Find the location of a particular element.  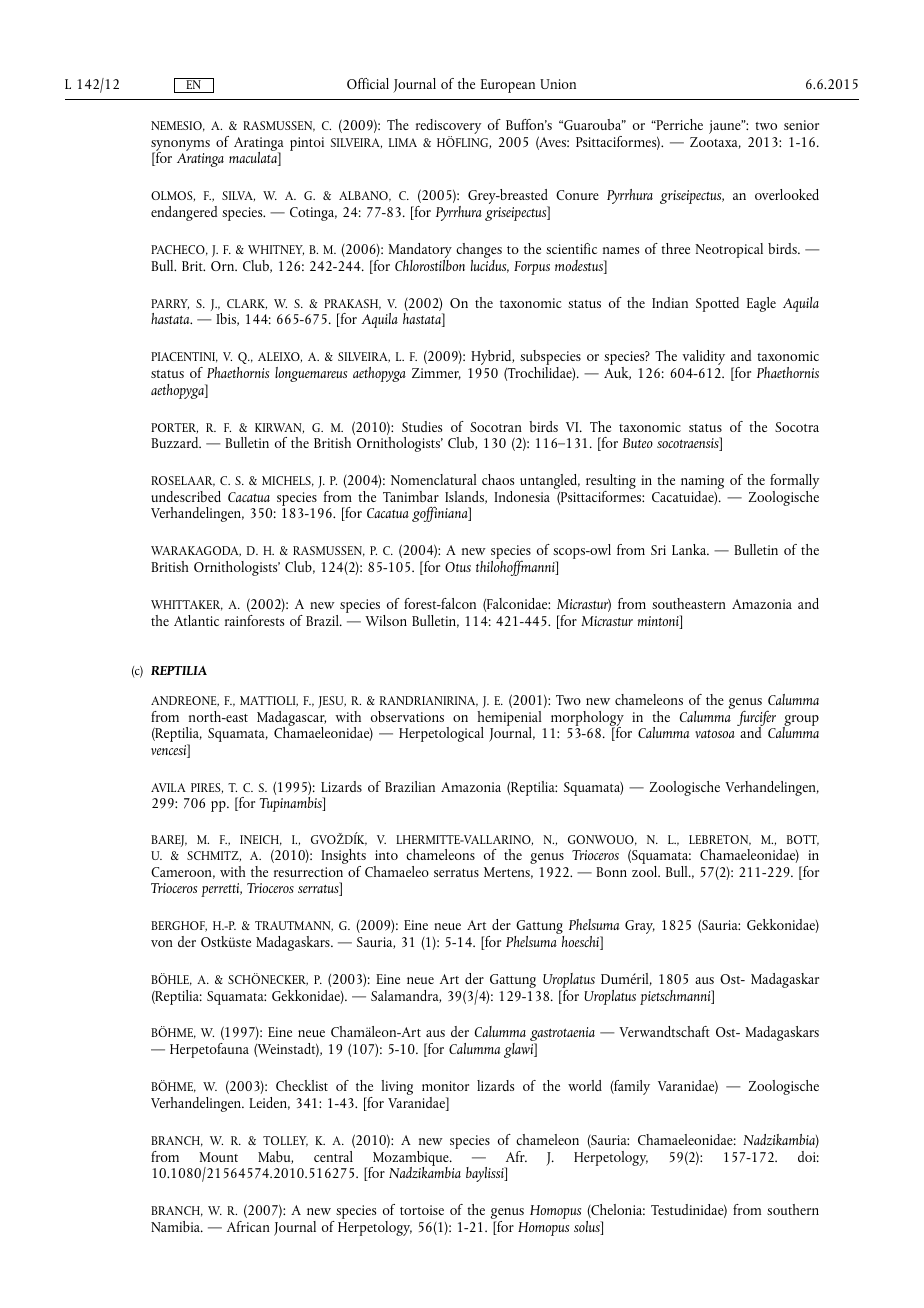

Mozambique is located at coordinates (411, 1159).
